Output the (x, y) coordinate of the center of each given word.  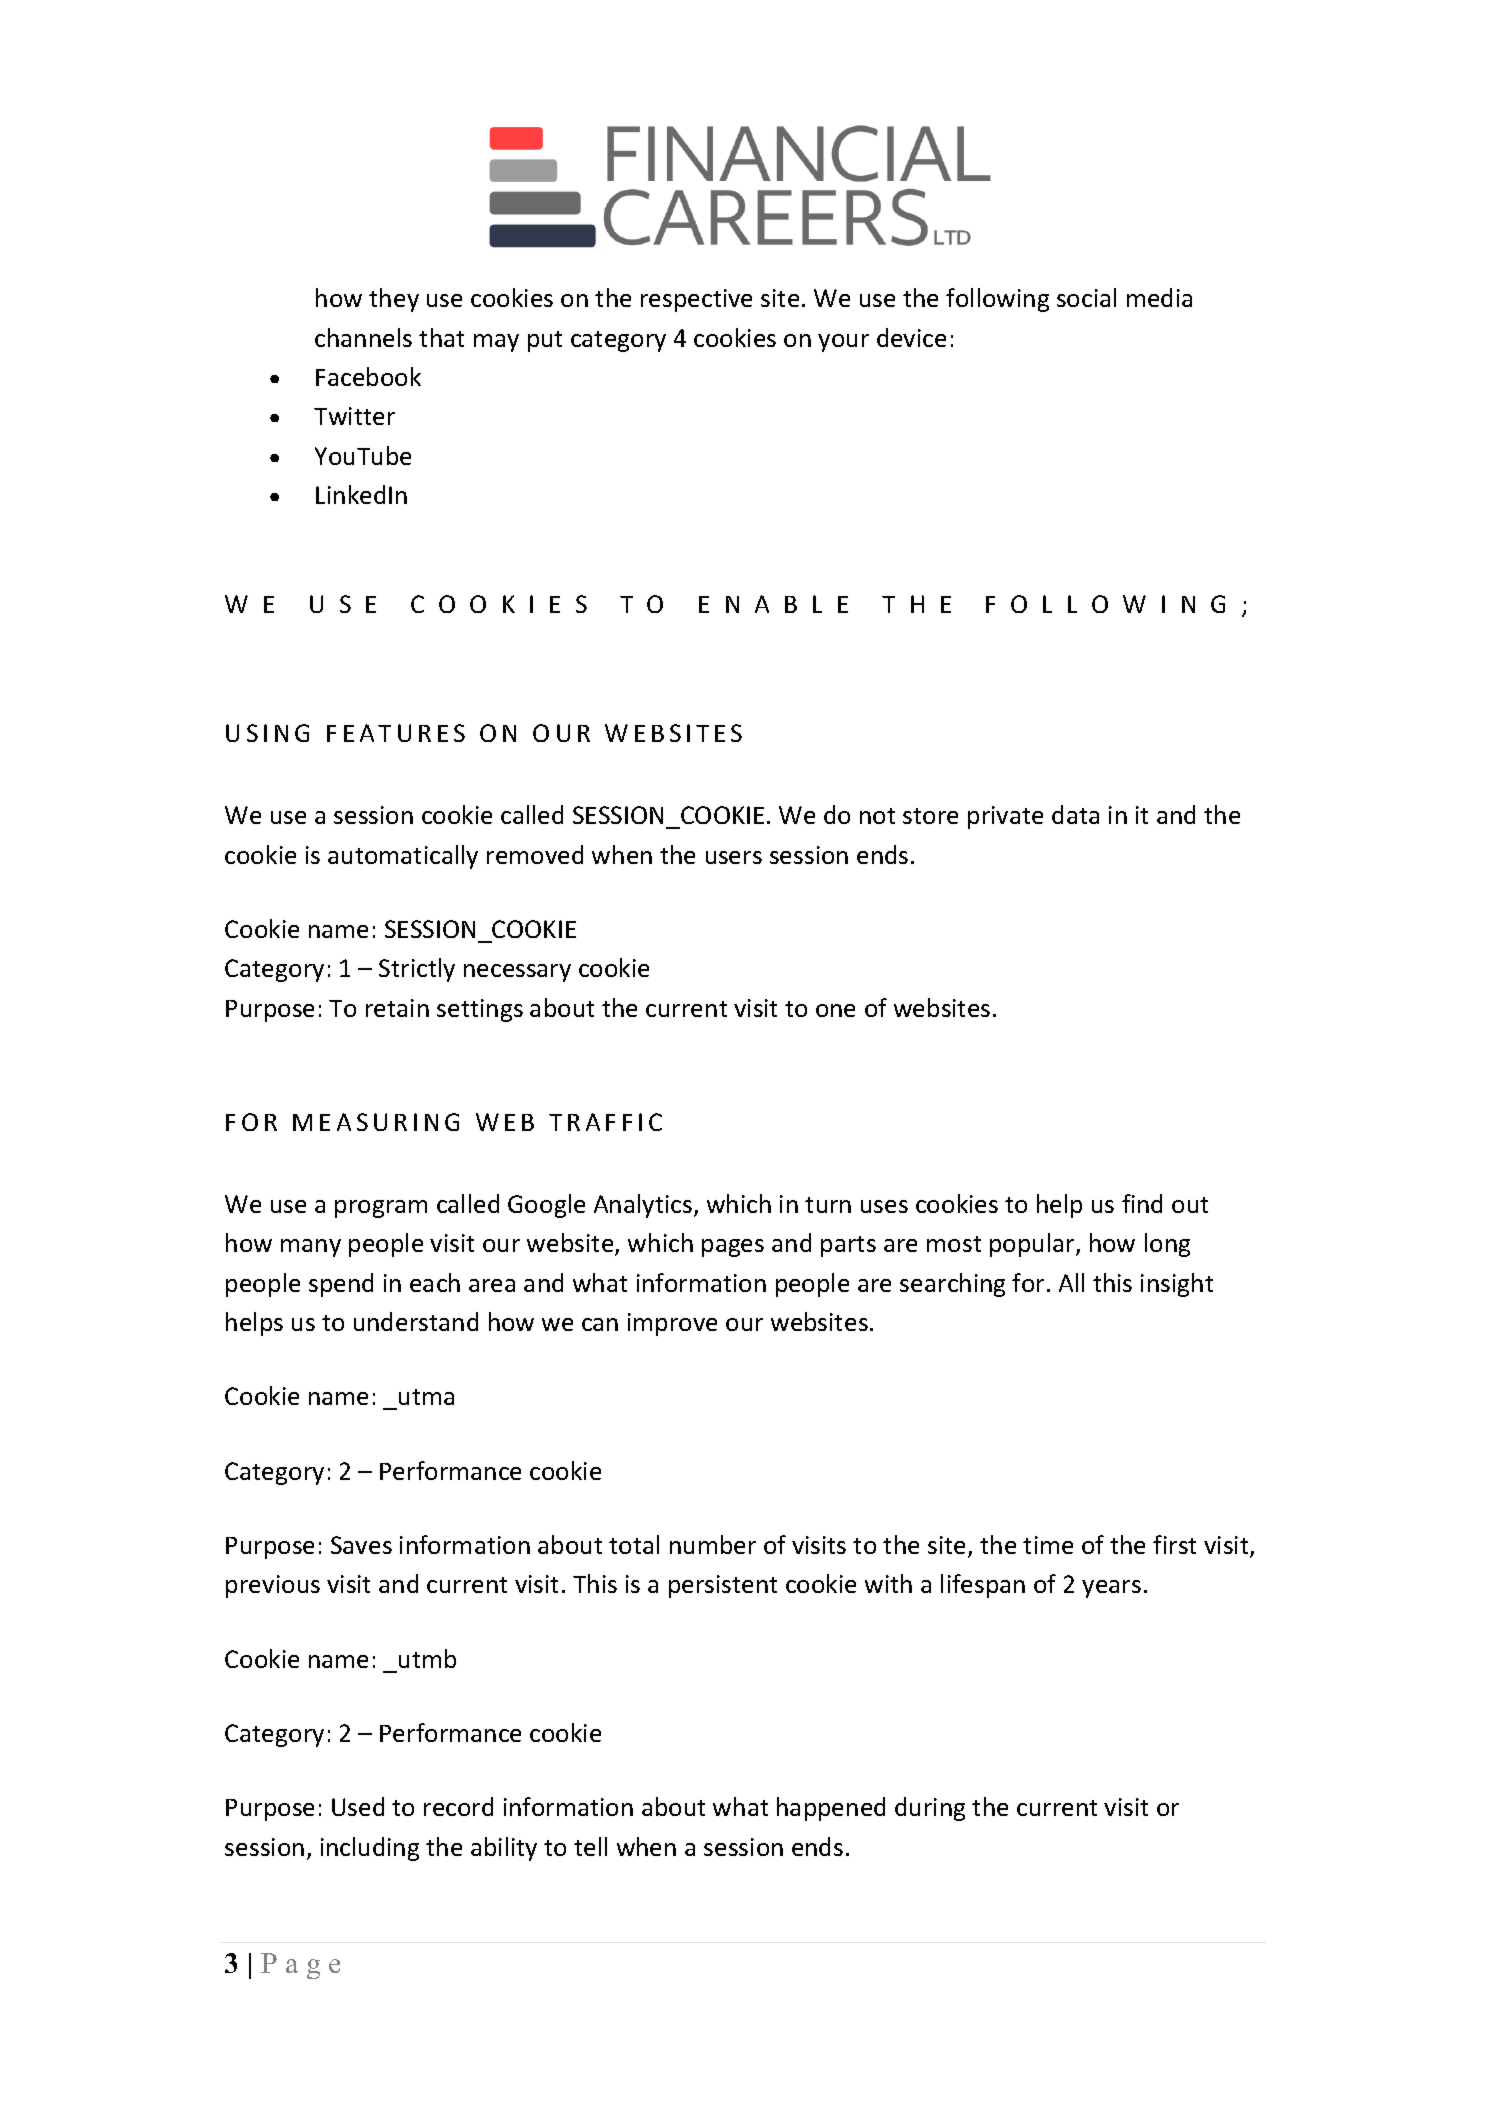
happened (831, 1809)
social (1086, 297)
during (930, 1809)
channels (363, 337)
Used (358, 1806)
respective (696, 300)
